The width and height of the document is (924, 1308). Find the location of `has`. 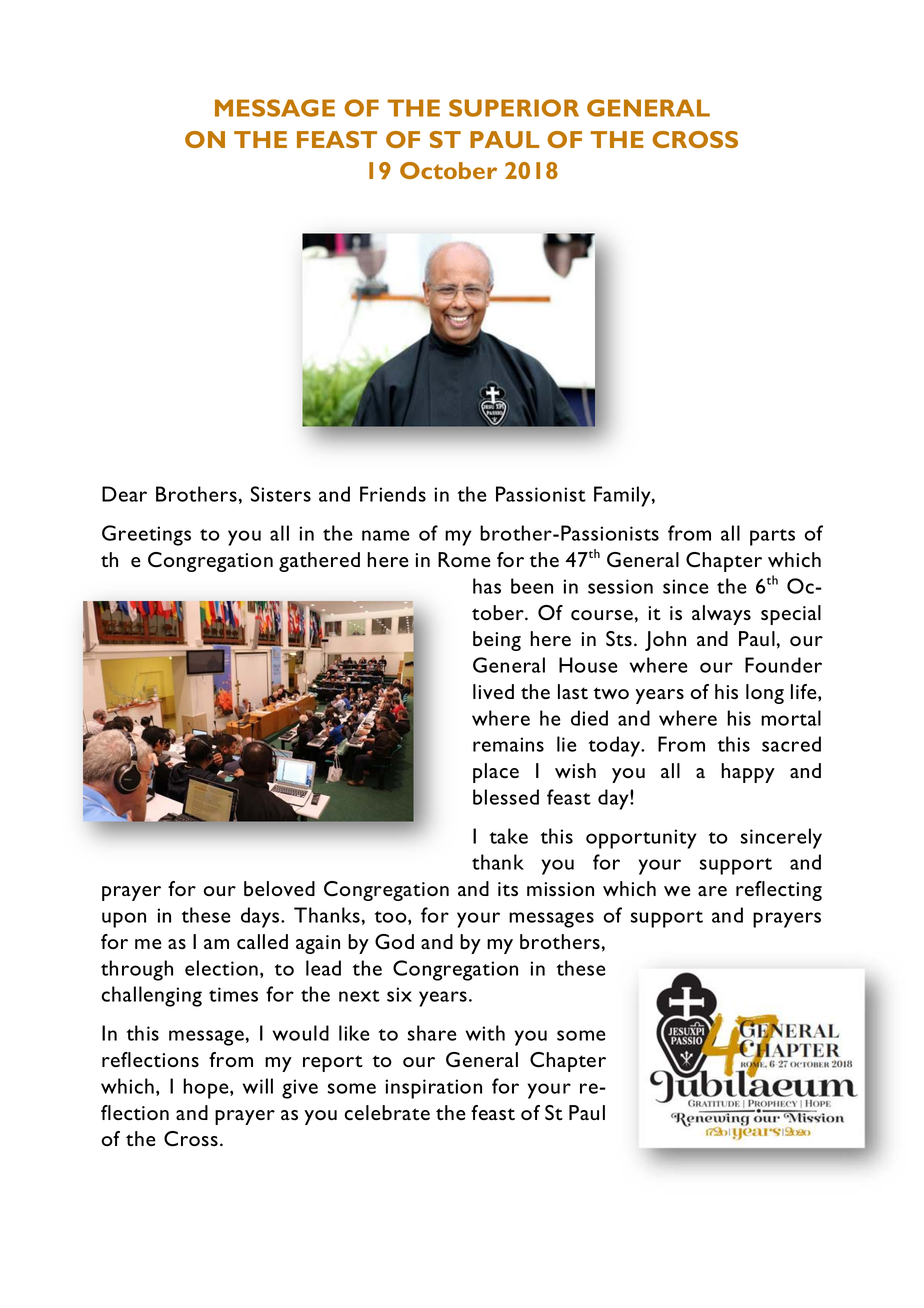

has is located at coordinates (487, 586).
